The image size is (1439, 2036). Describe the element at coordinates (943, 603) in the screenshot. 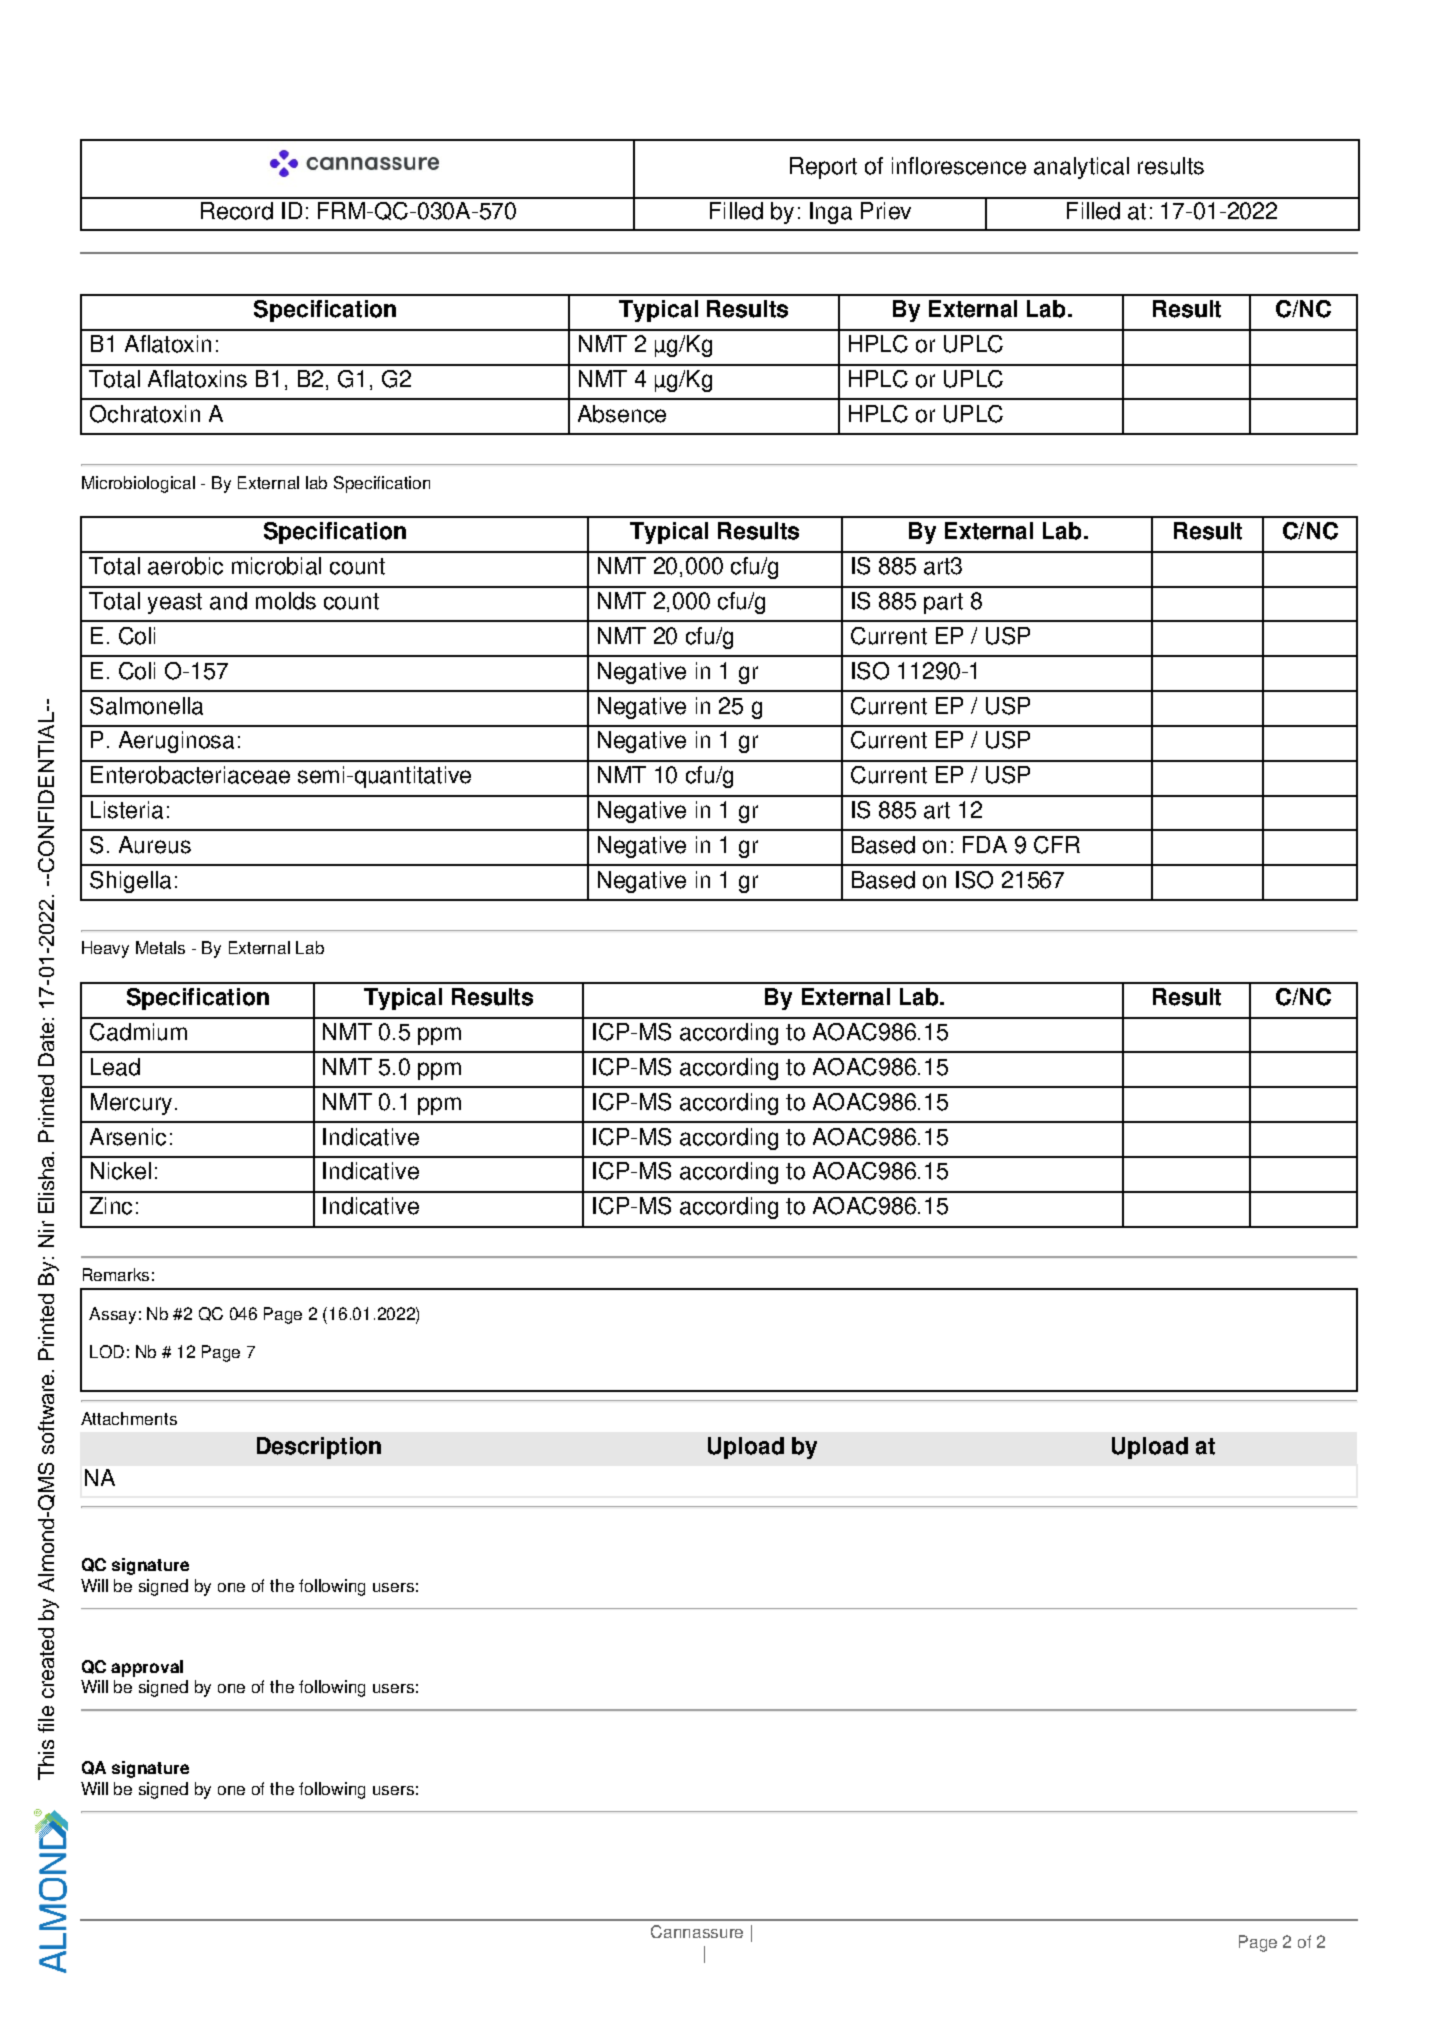

I see `part` at that location.
